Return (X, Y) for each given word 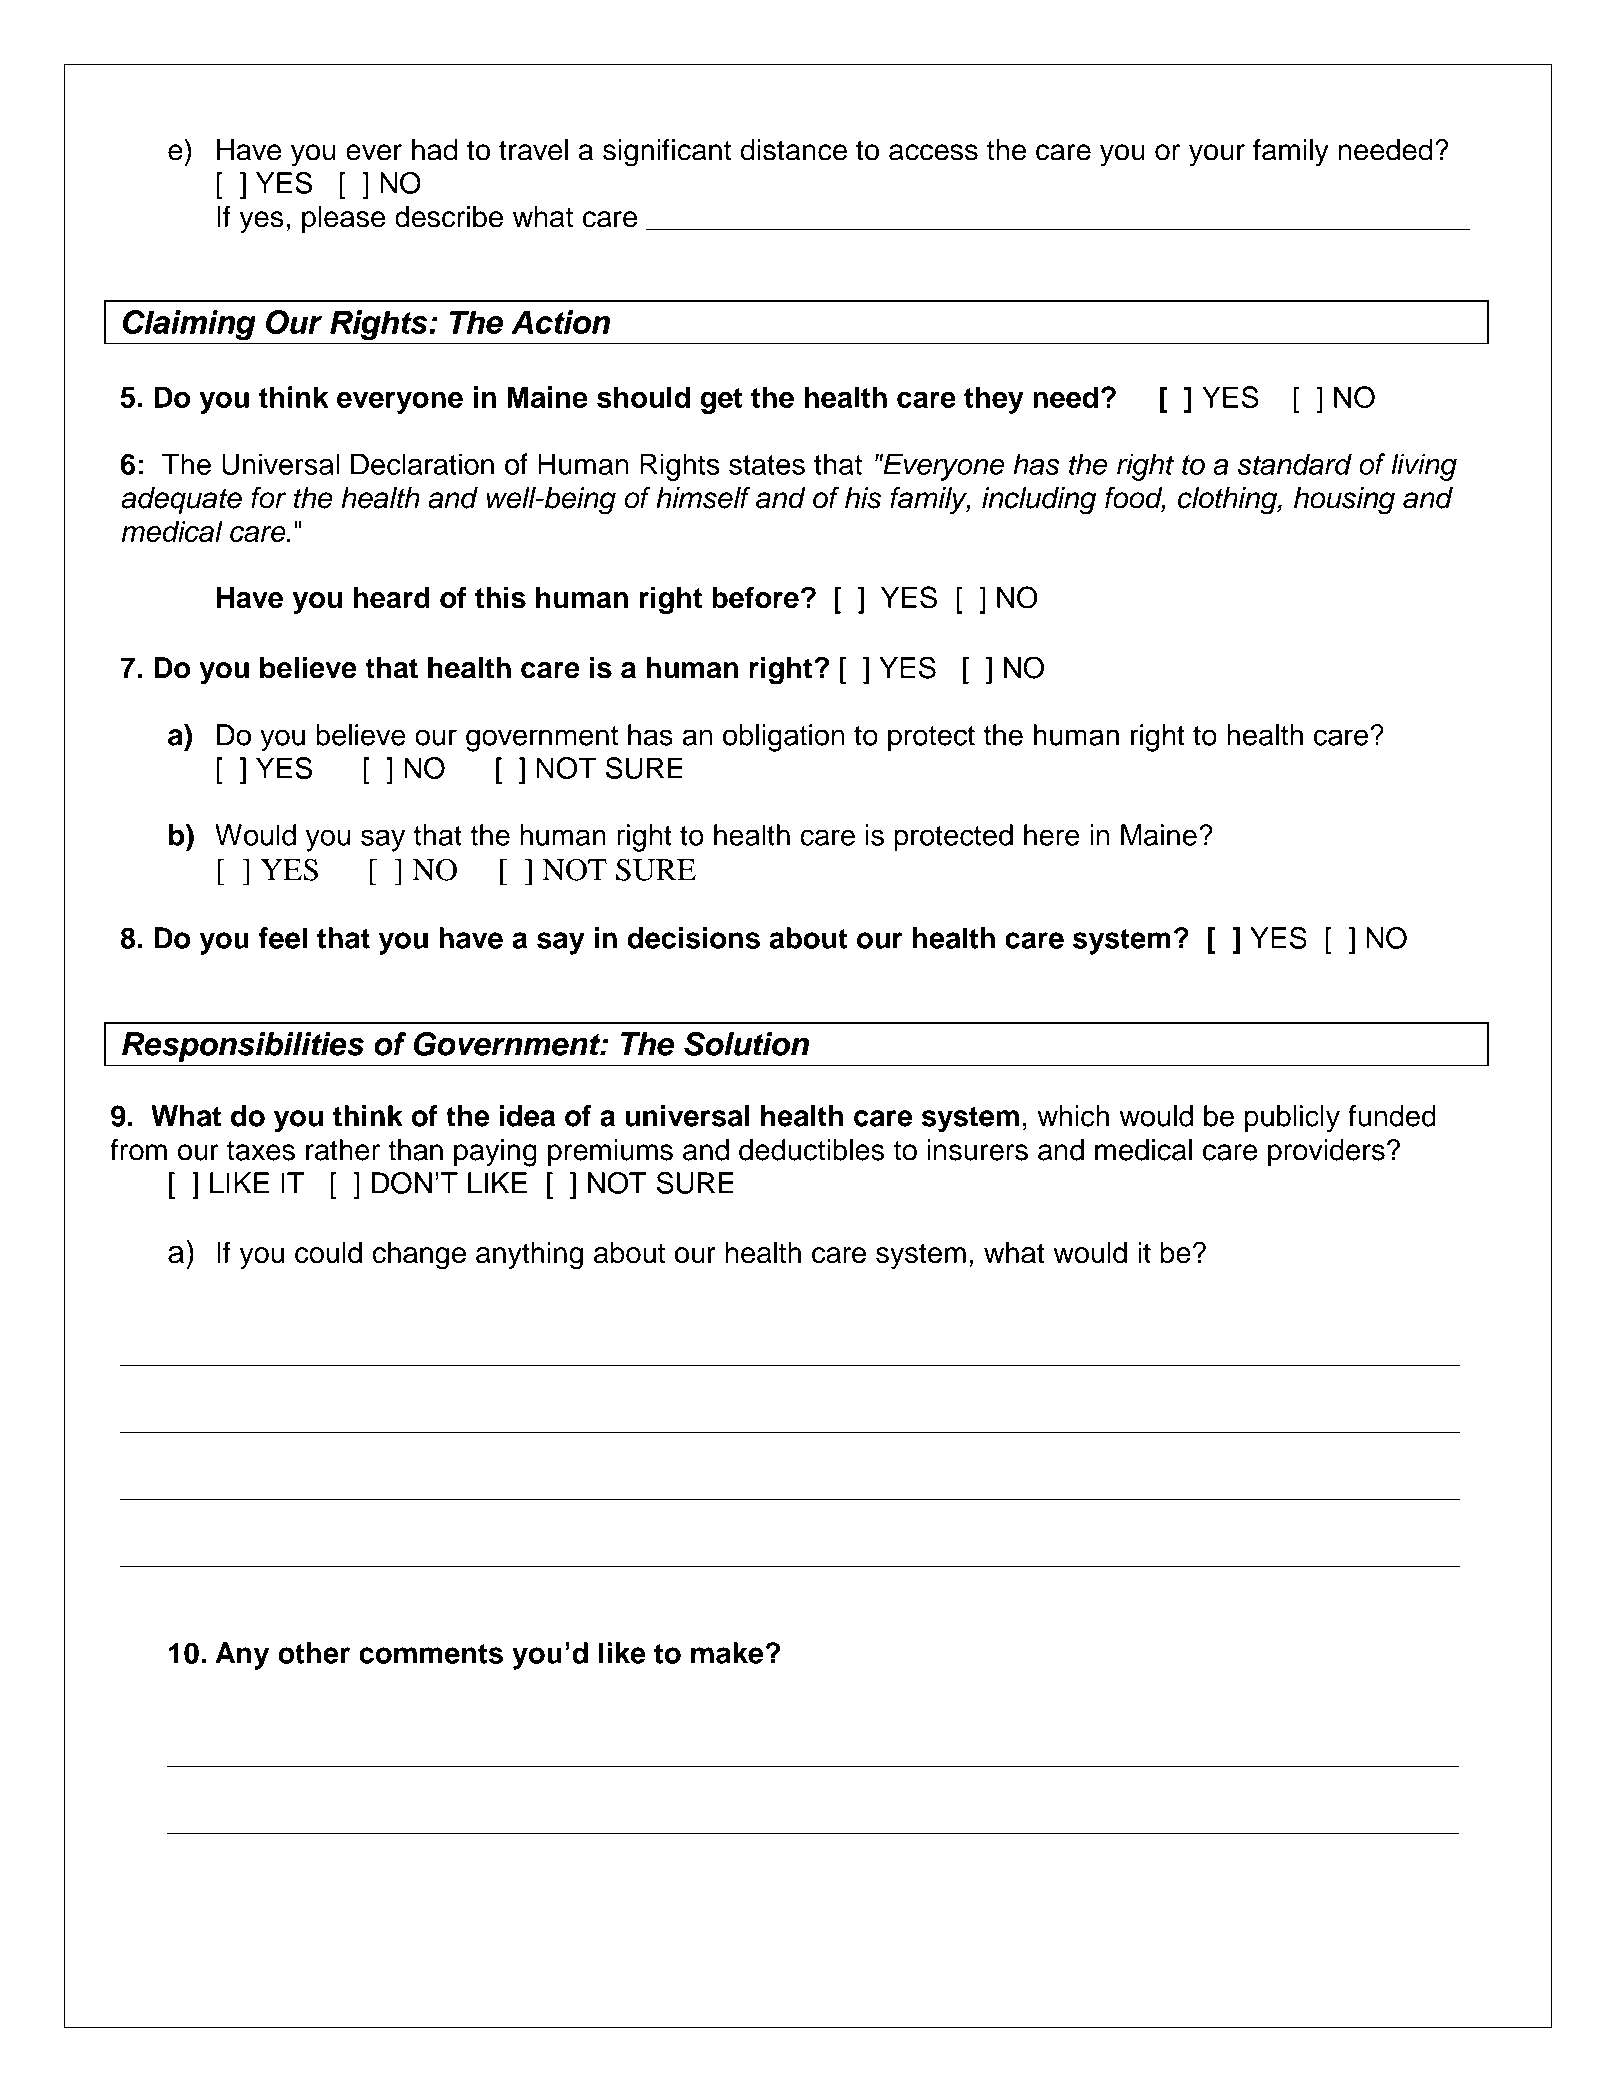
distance (793, 150)
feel (283, 938)
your (1217, 155)
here (1051, 835)
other (314, 1653)
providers (1326, 1152)
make (727, 1653)
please (343, 219)
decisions (694, 938)
